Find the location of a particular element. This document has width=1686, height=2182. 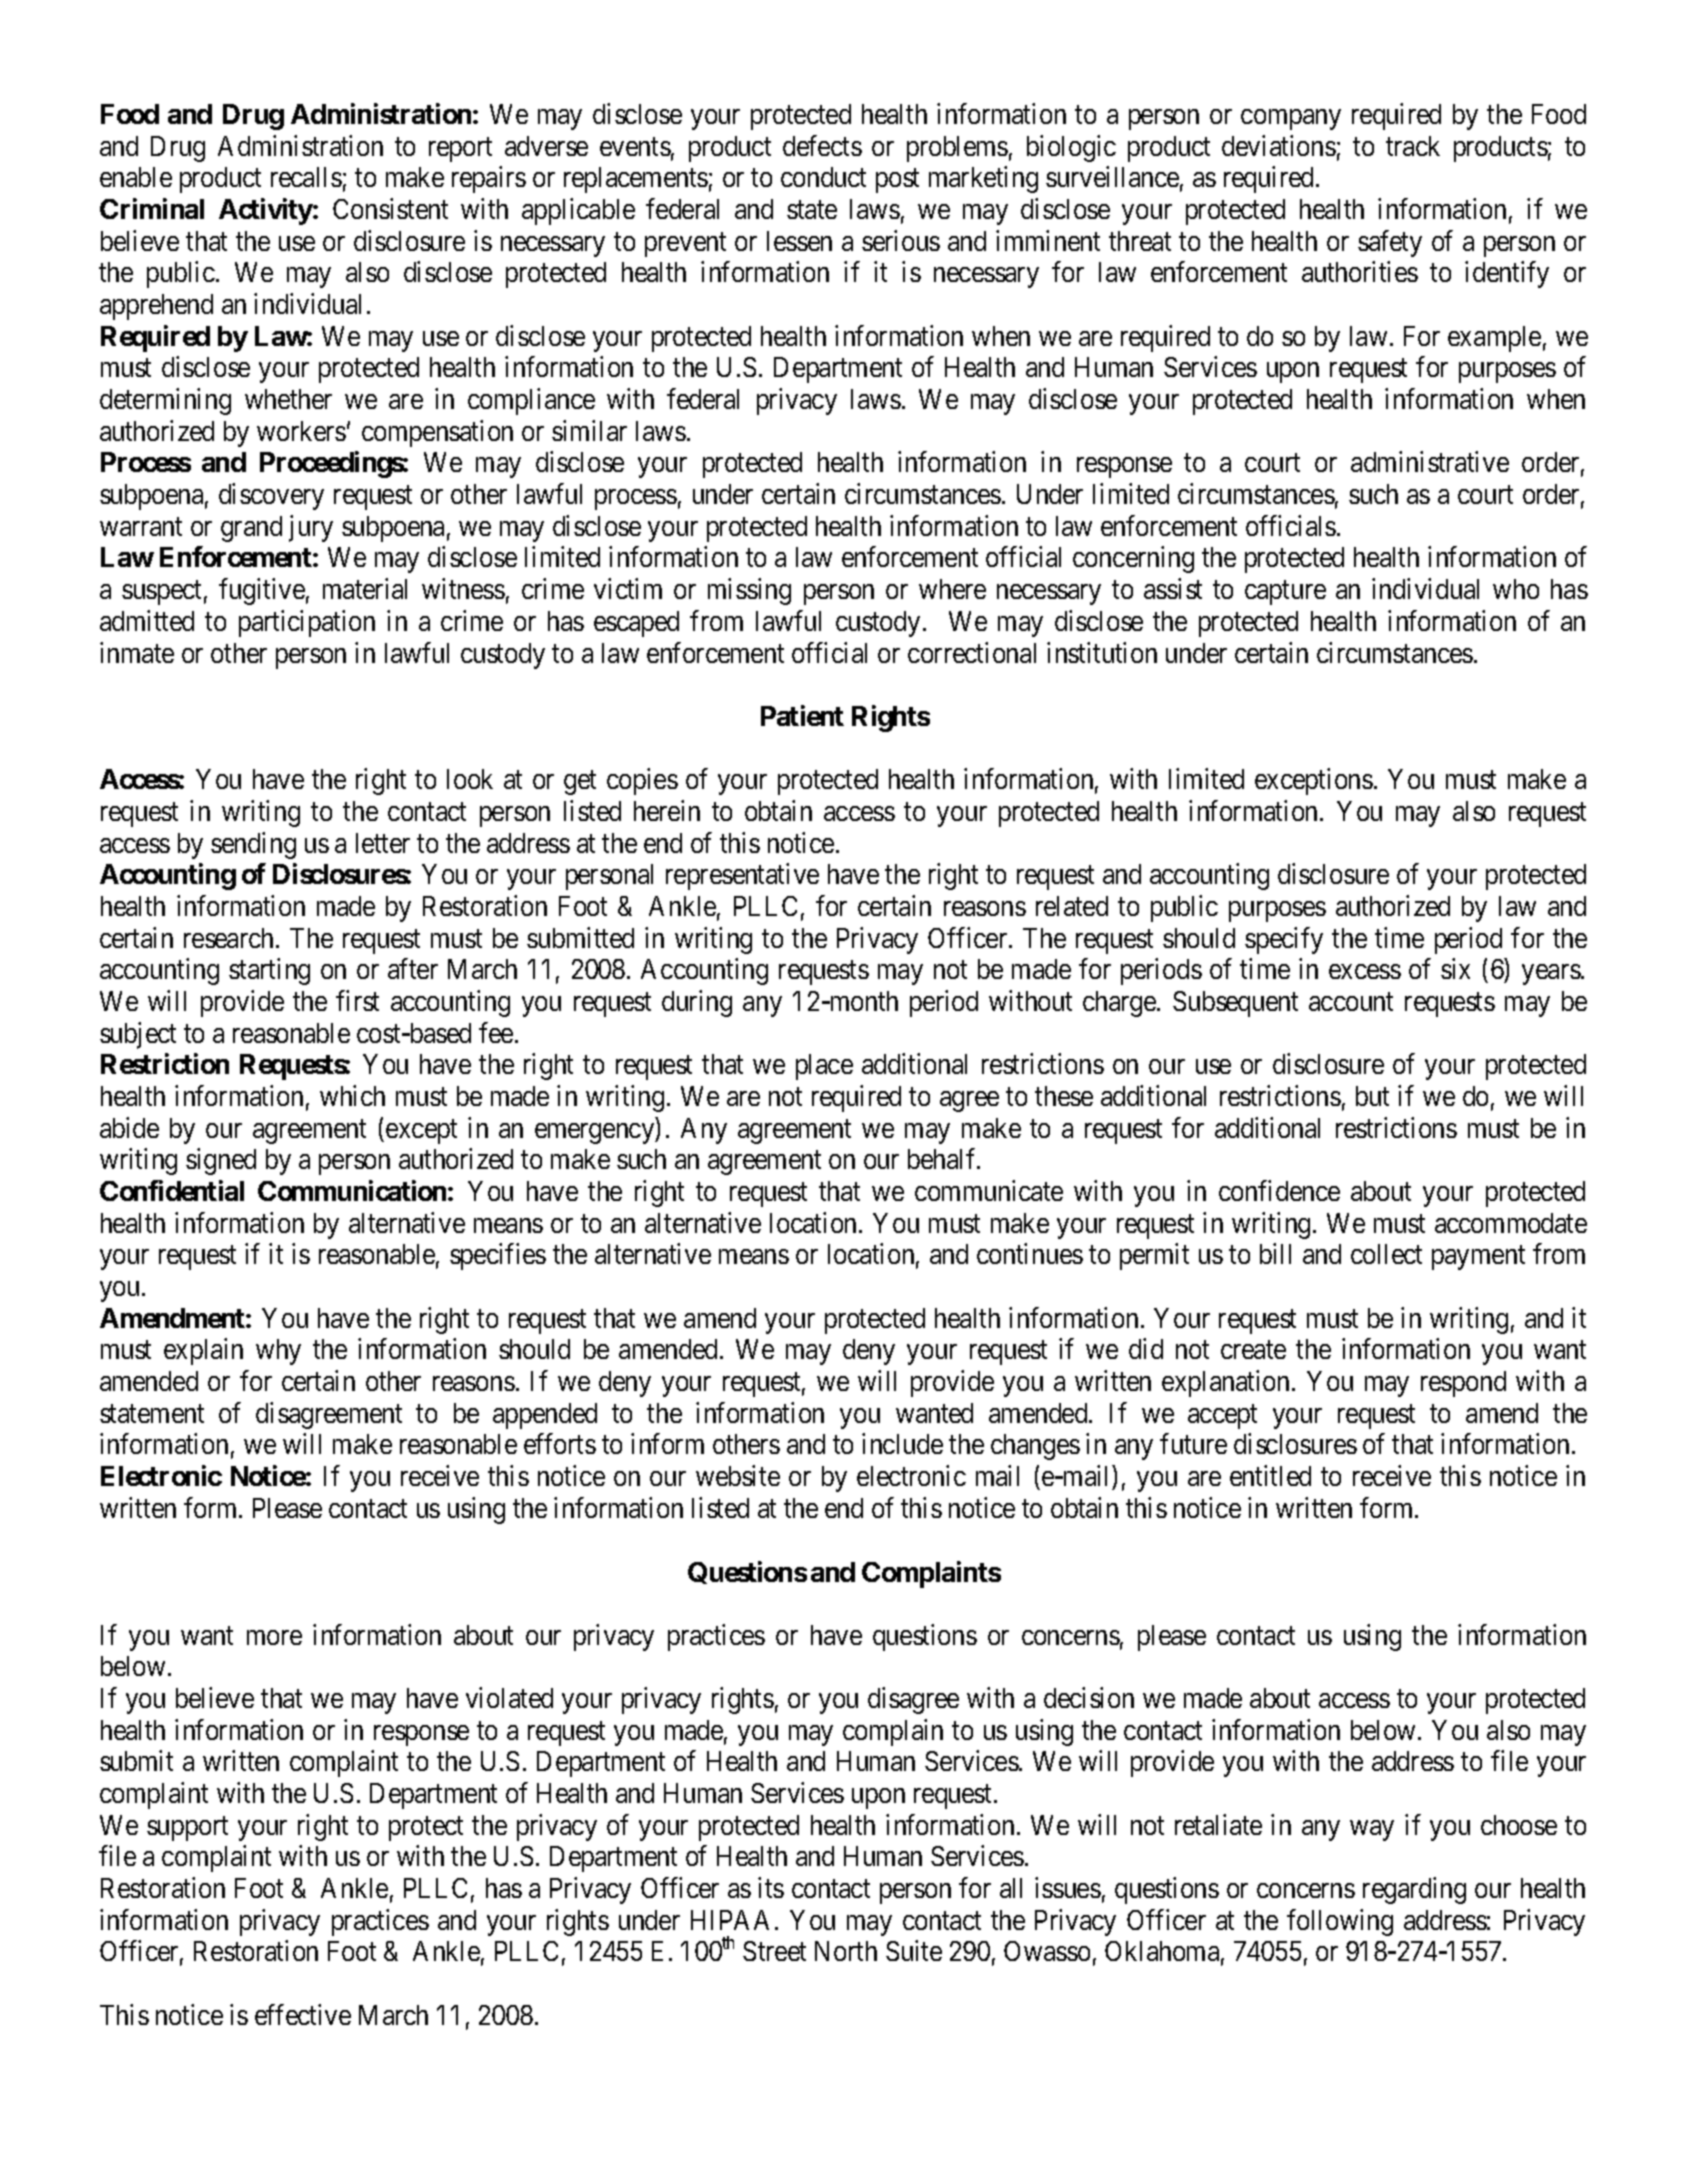

following is located at coordinates (1340, 1922).
